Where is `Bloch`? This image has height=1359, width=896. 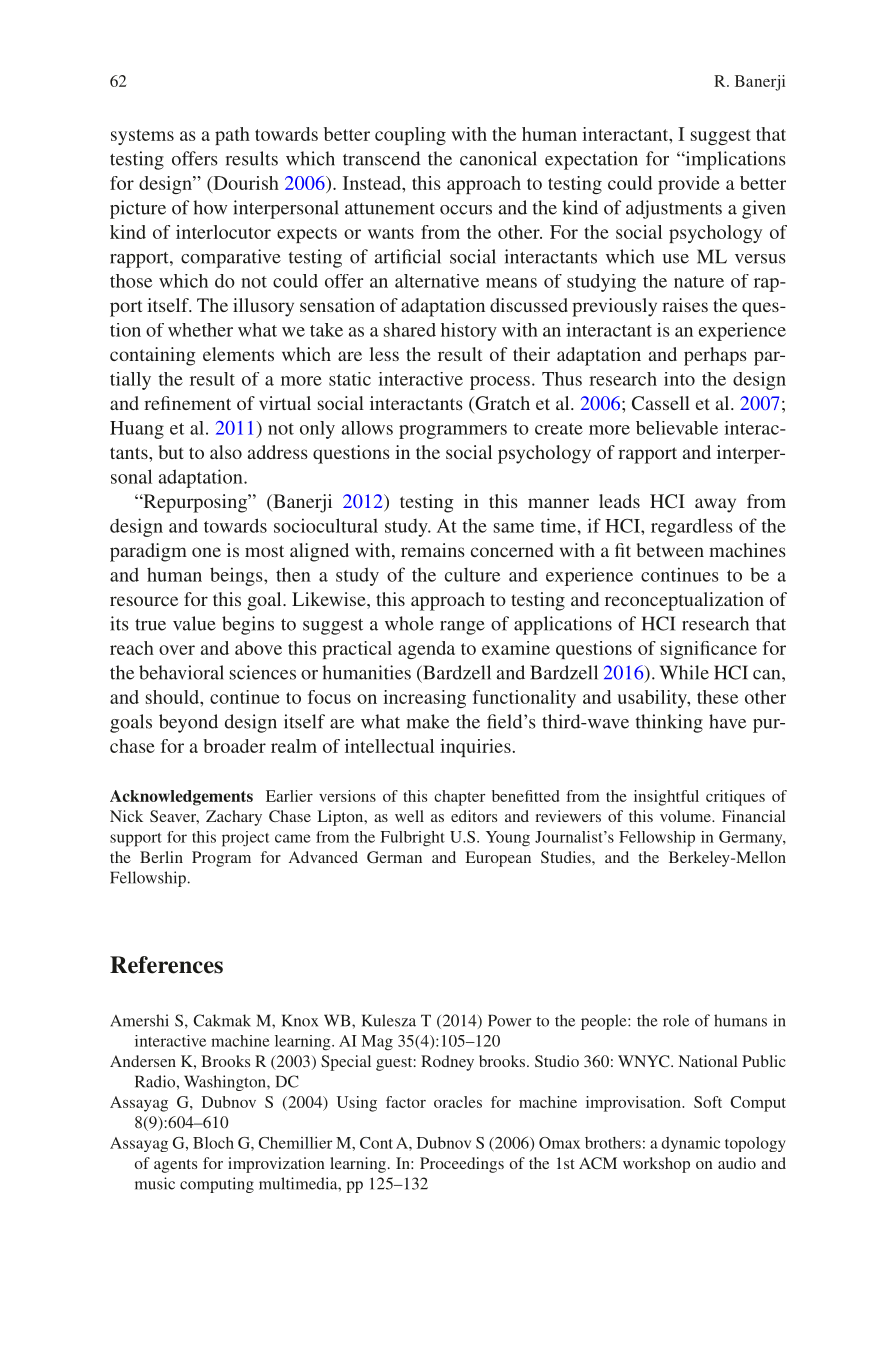
Bloch is located at coordinates (213, 1143).
